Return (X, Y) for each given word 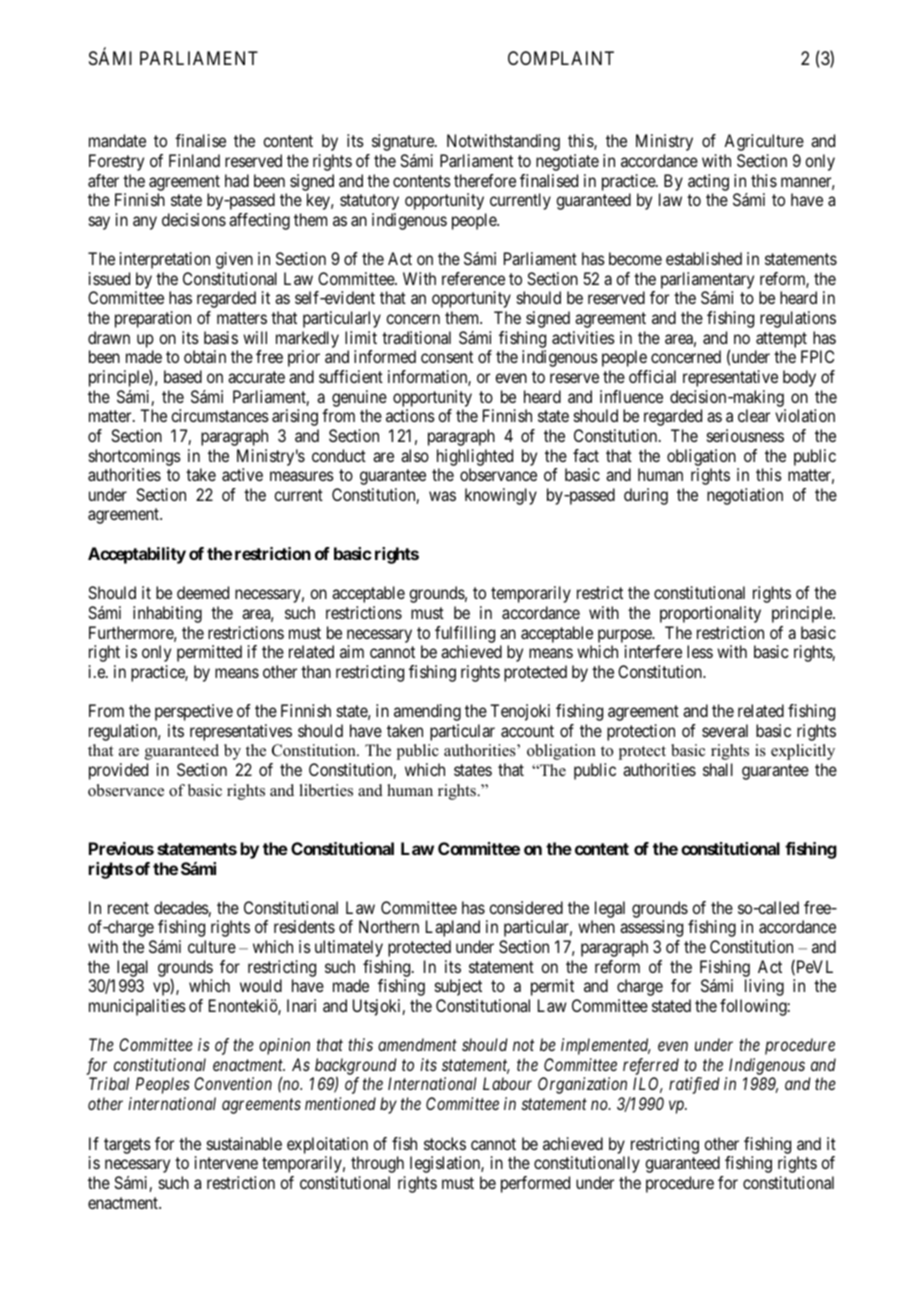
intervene (226, 1162)
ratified (694, 1085)
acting (708, 182)
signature (404, 142)
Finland (194, 160)
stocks (445, 1143)
